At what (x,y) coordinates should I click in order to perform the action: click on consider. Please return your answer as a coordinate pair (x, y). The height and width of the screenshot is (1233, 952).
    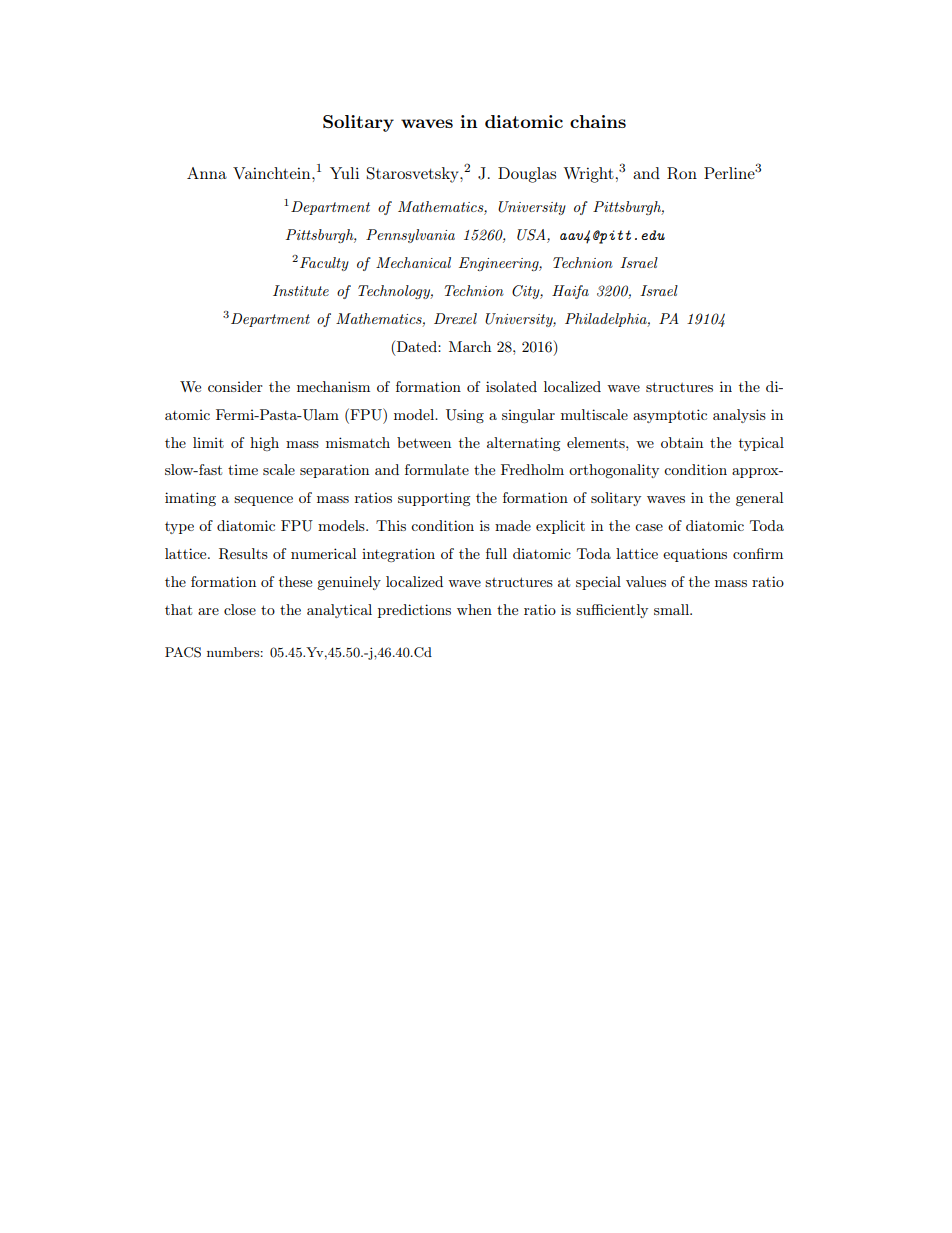
    Looking at the image, I should click on (235, 386).
